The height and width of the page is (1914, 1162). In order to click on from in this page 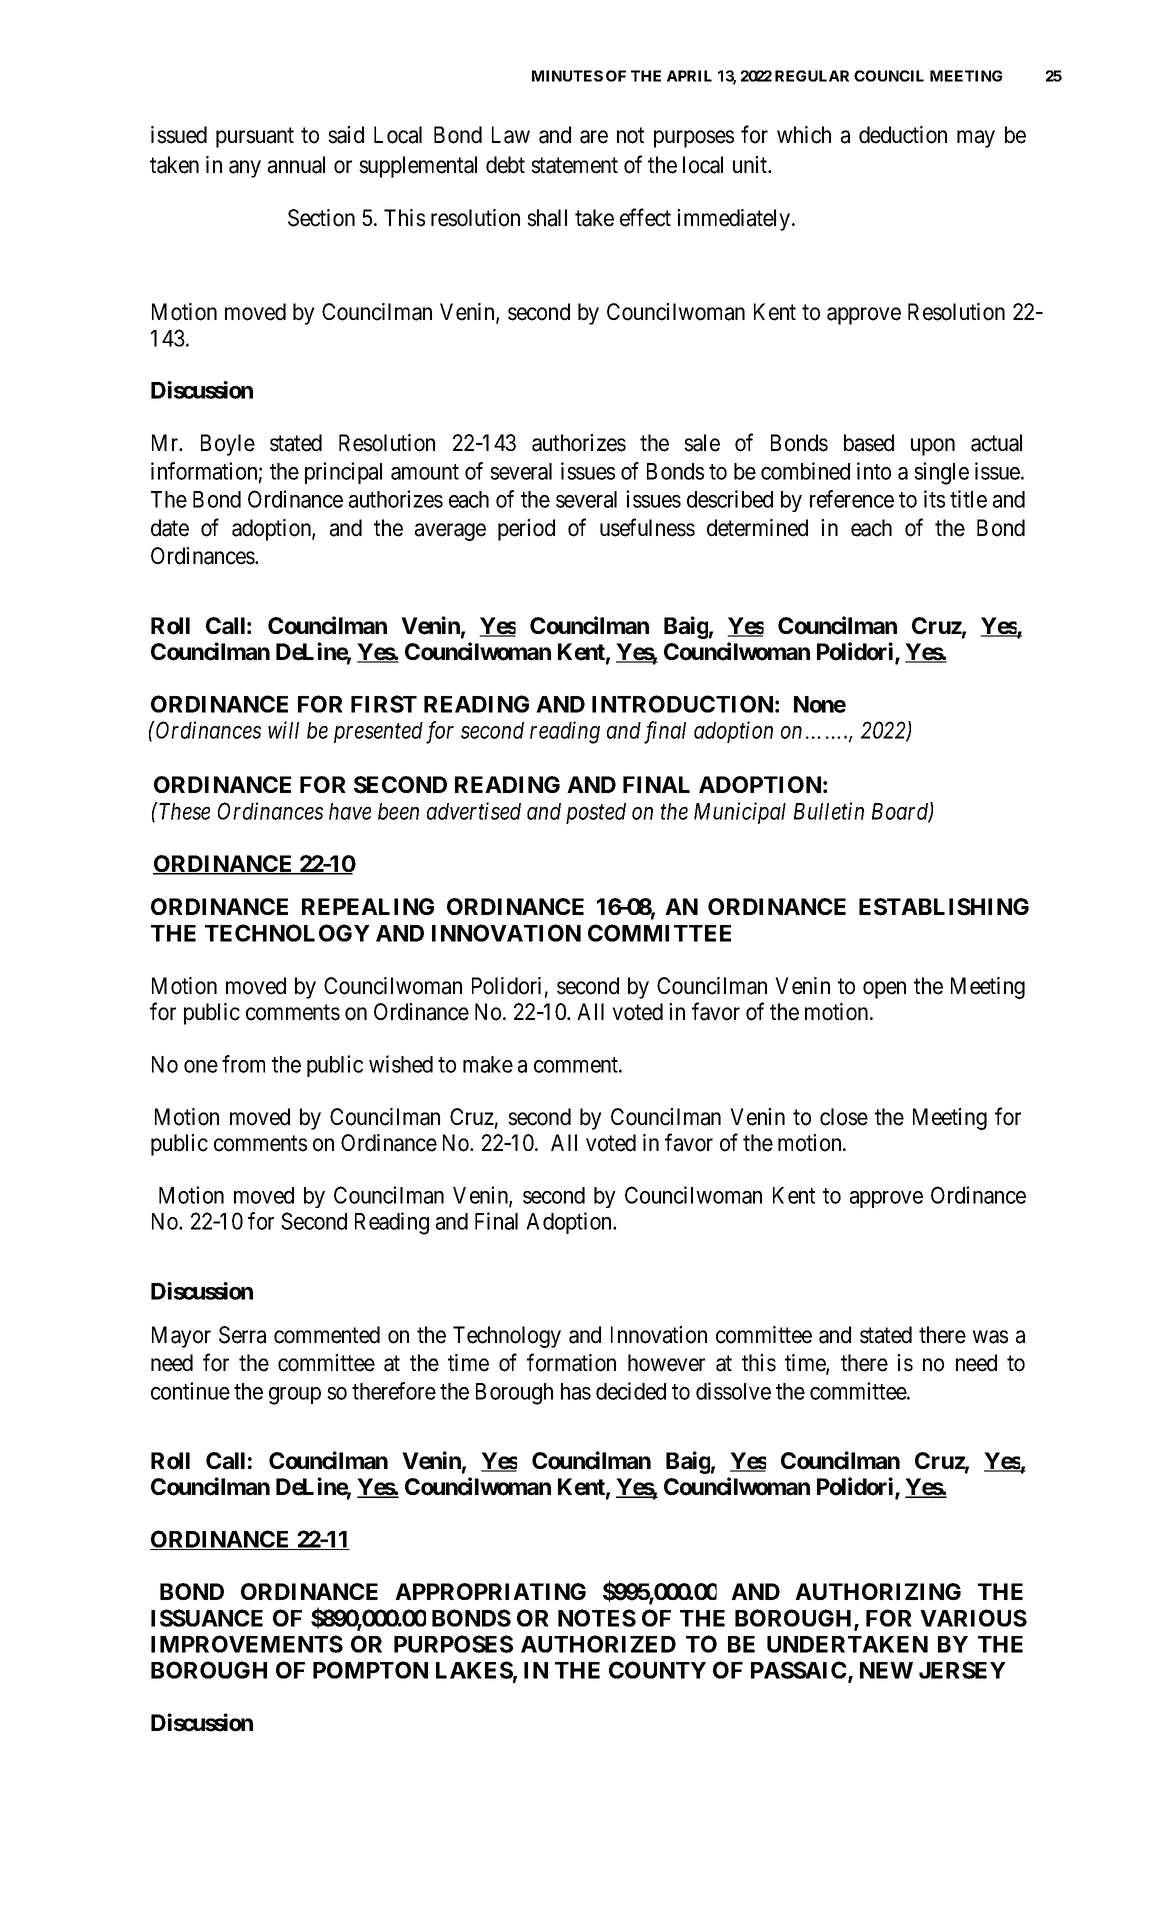, I will do `click(243, 1064)`.
